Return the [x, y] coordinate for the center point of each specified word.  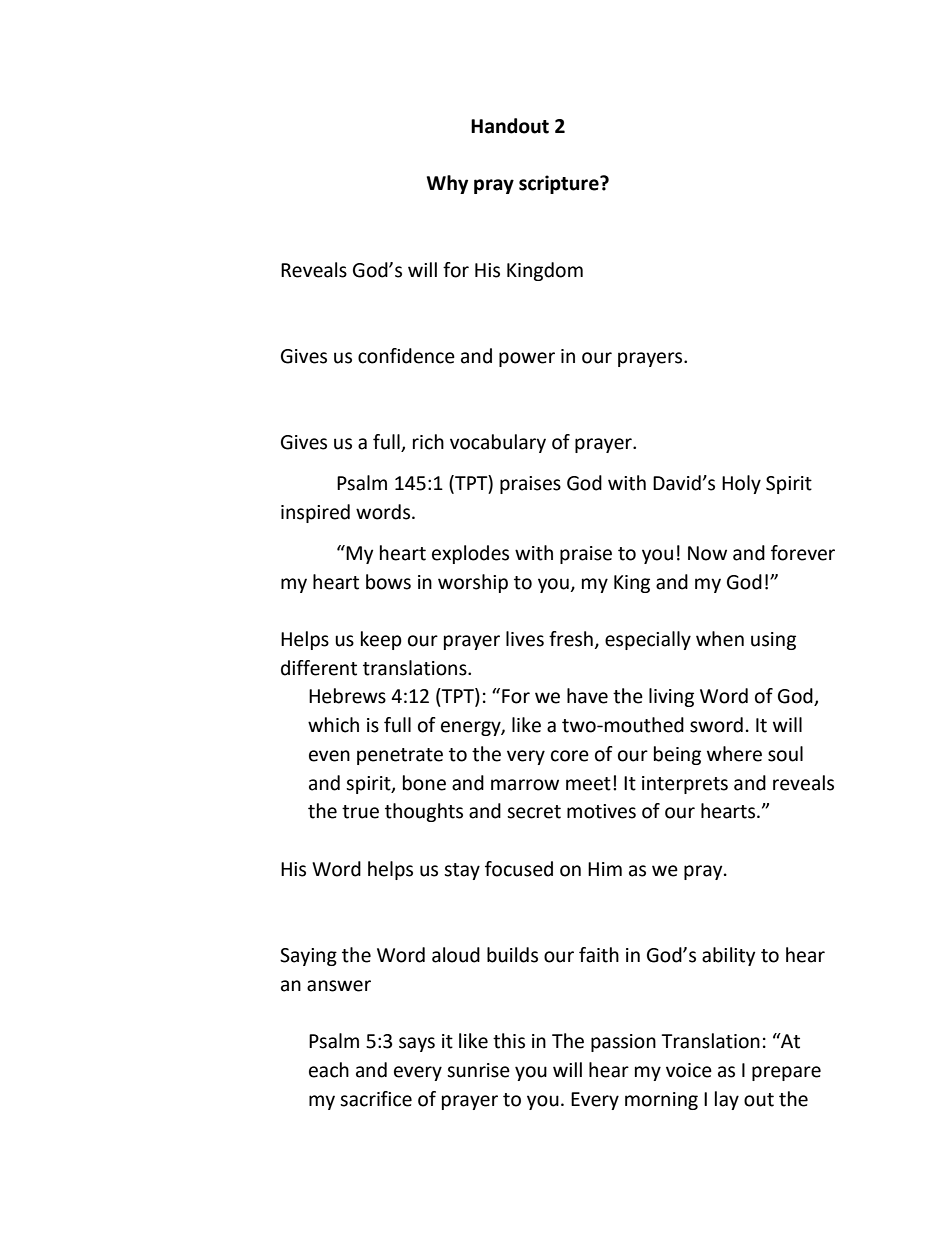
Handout [510, 126]
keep [381, 640]
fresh [571, 639]
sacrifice [376, 1099]
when [720, 639]
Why [447, 184]
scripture [560, 184]
